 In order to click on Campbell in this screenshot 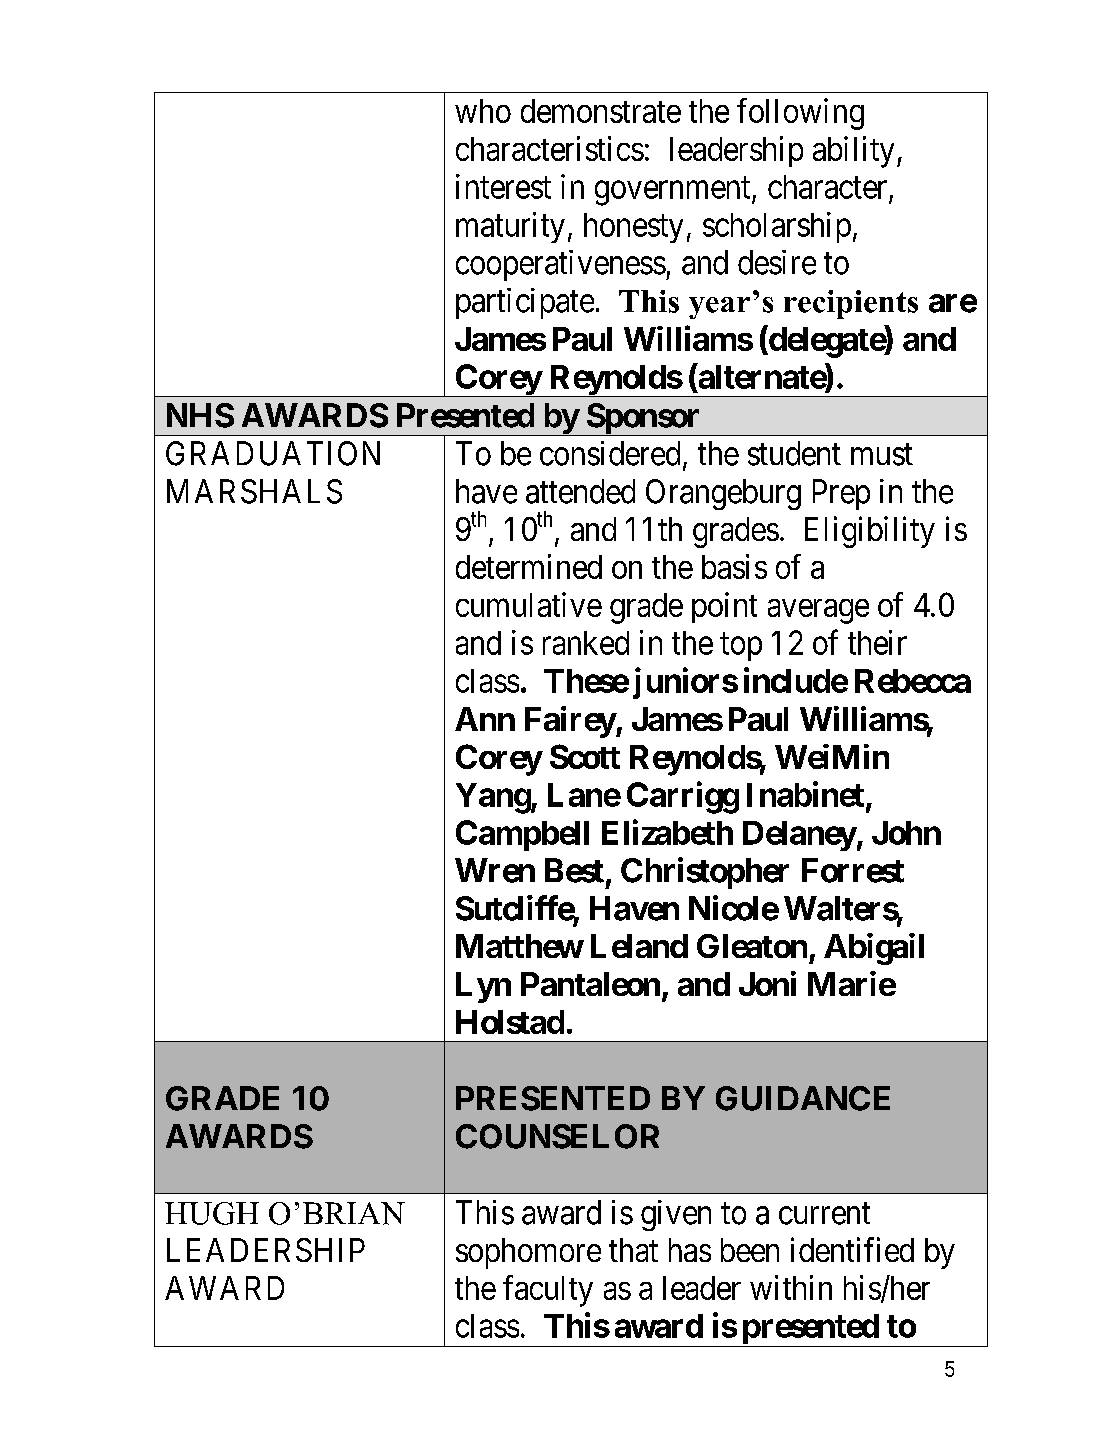, I will do `click(522, 835)`.
